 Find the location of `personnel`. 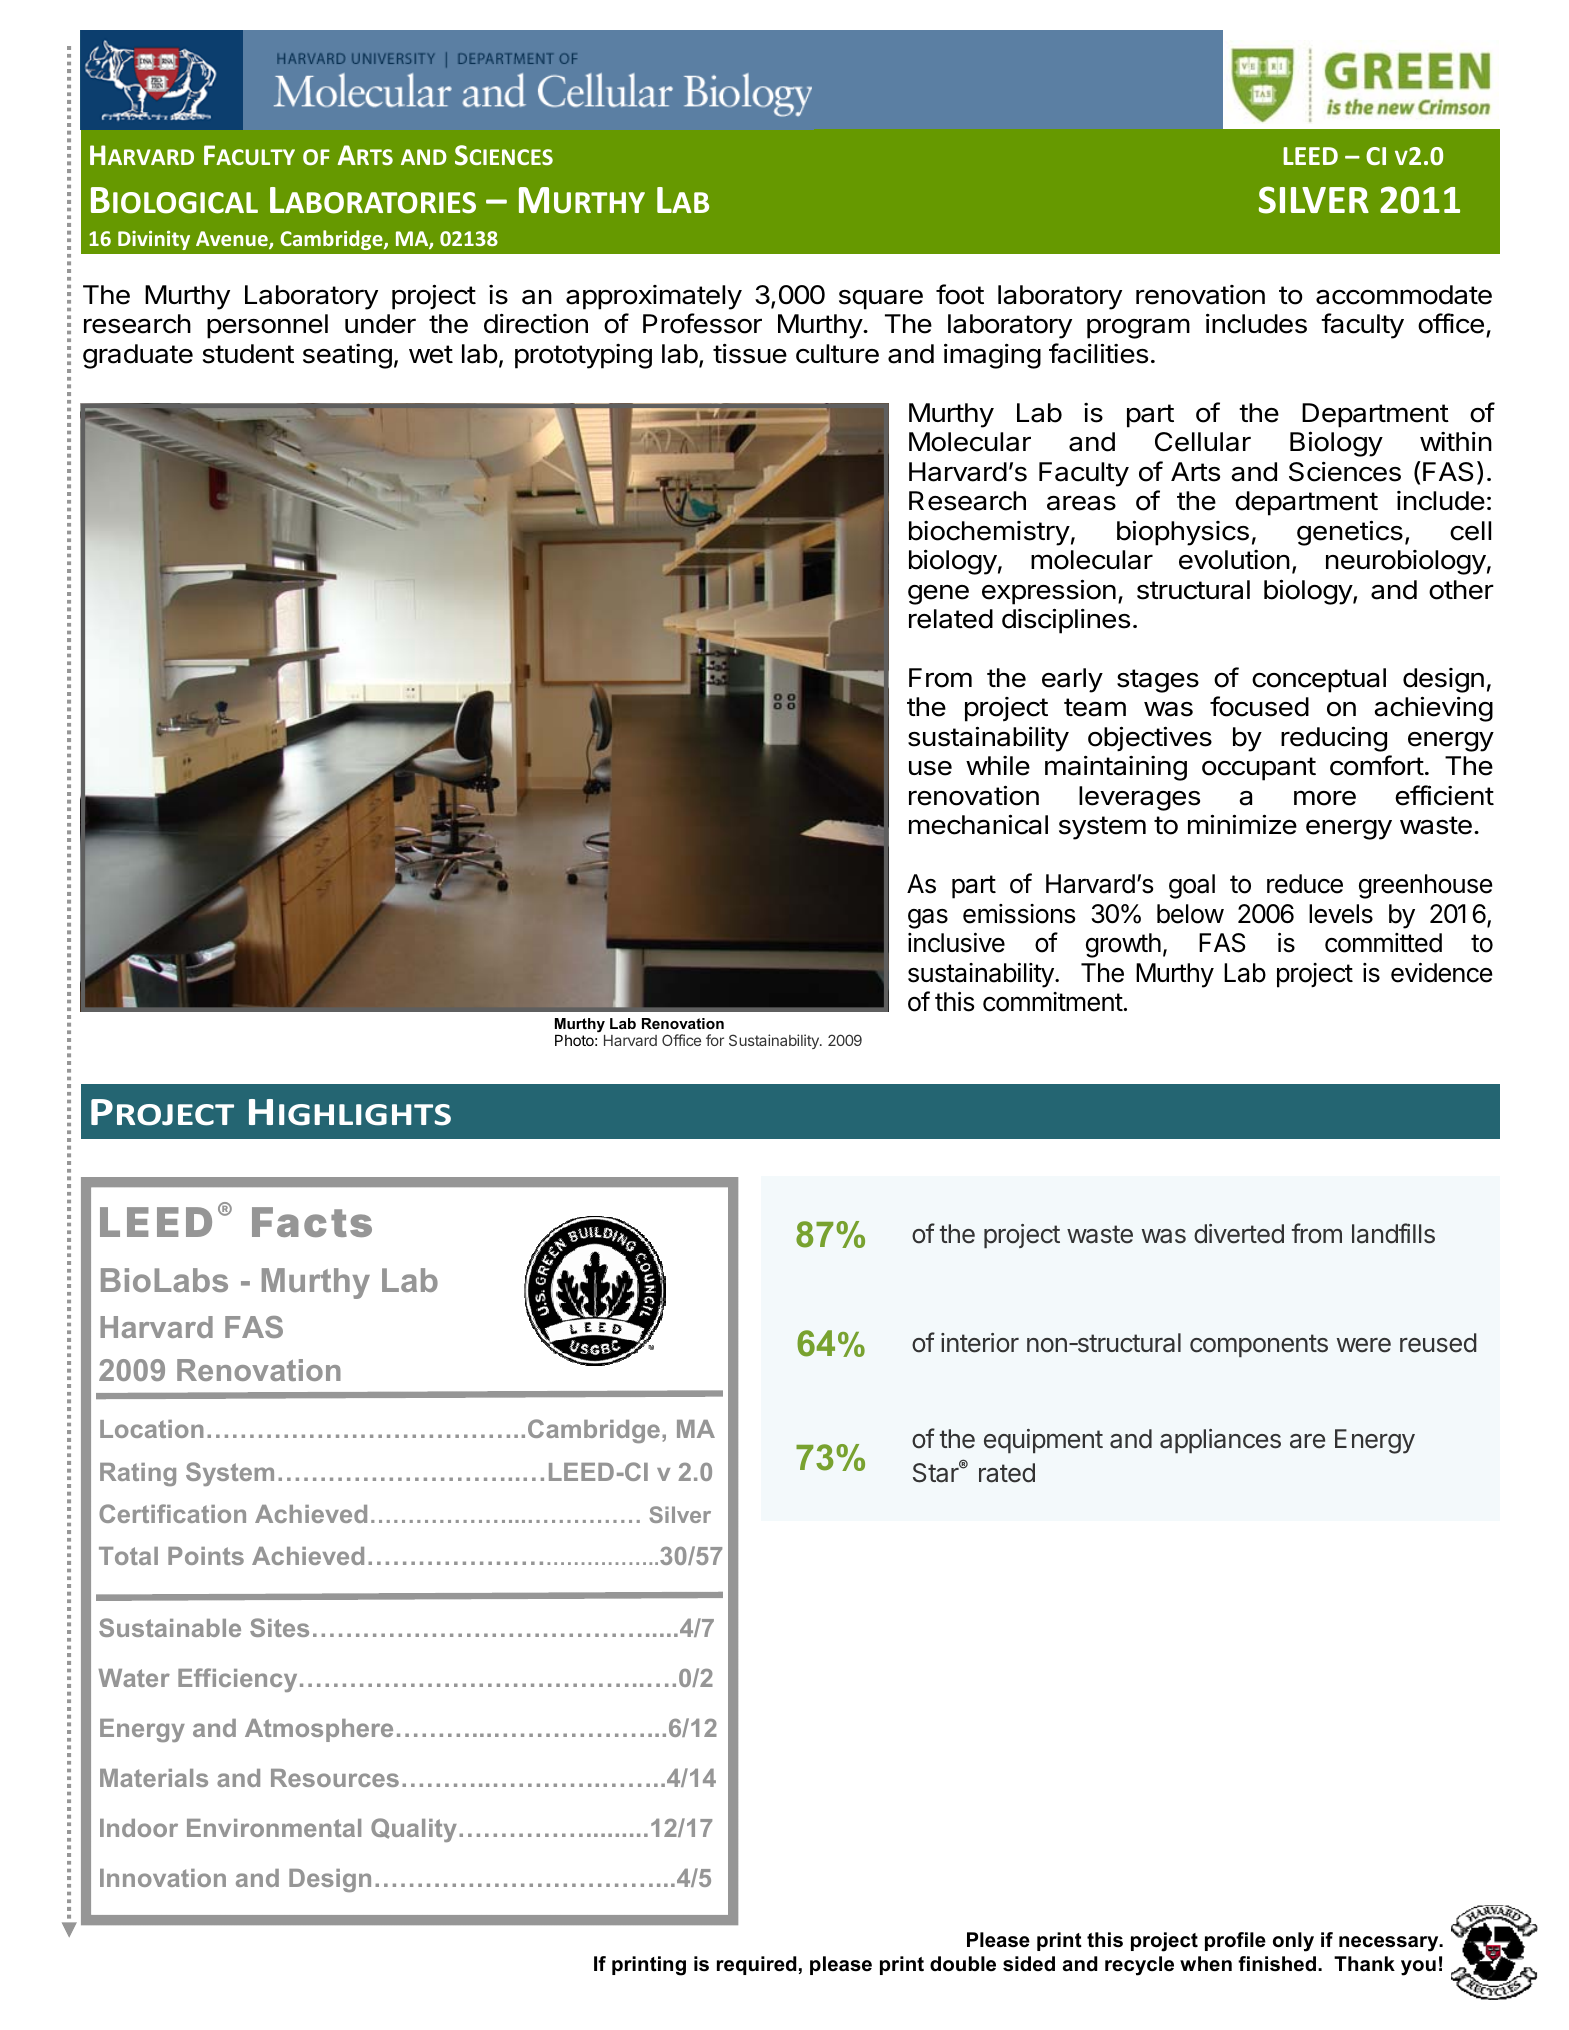

personnel is located at coordinates (267, 326).
